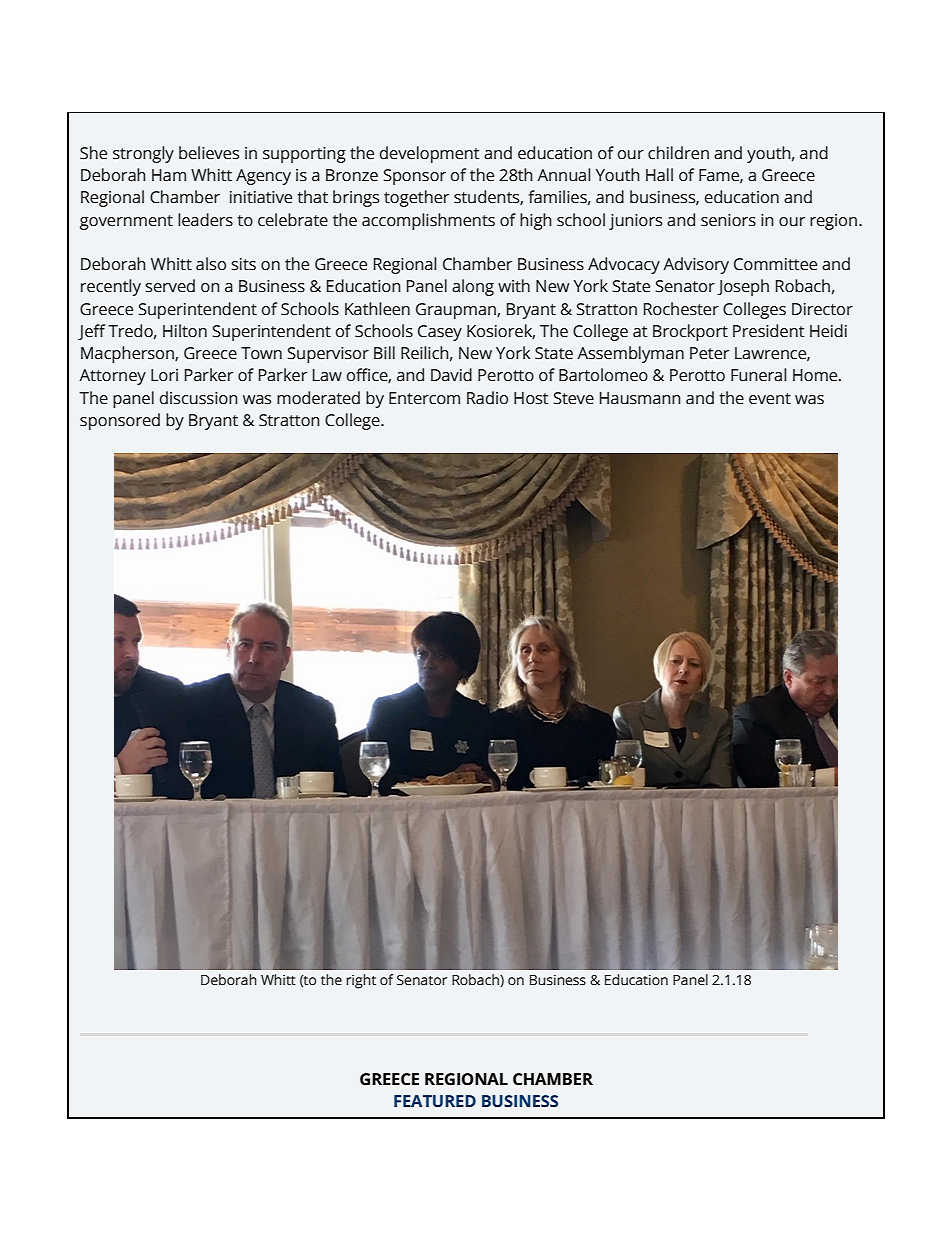 Image resolution: width=952 pixels, height=1233 pixels. Describe the element at coordinates (199, 398) in the image. I see `discussion` at that location.
